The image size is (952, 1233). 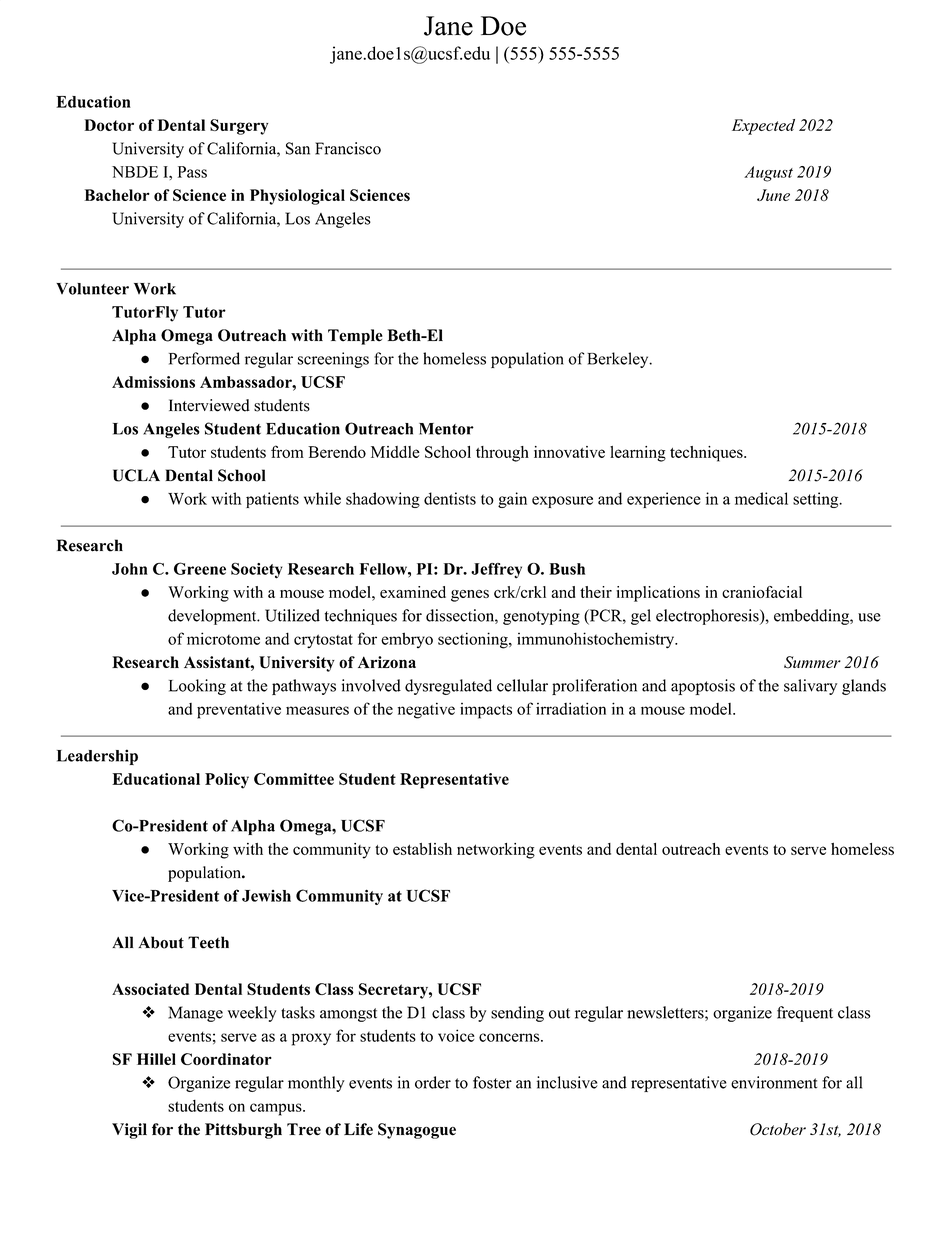 What do you see at coordinates (761, 498) in the document?
I see `medical` at bounding box center [761, 498].
